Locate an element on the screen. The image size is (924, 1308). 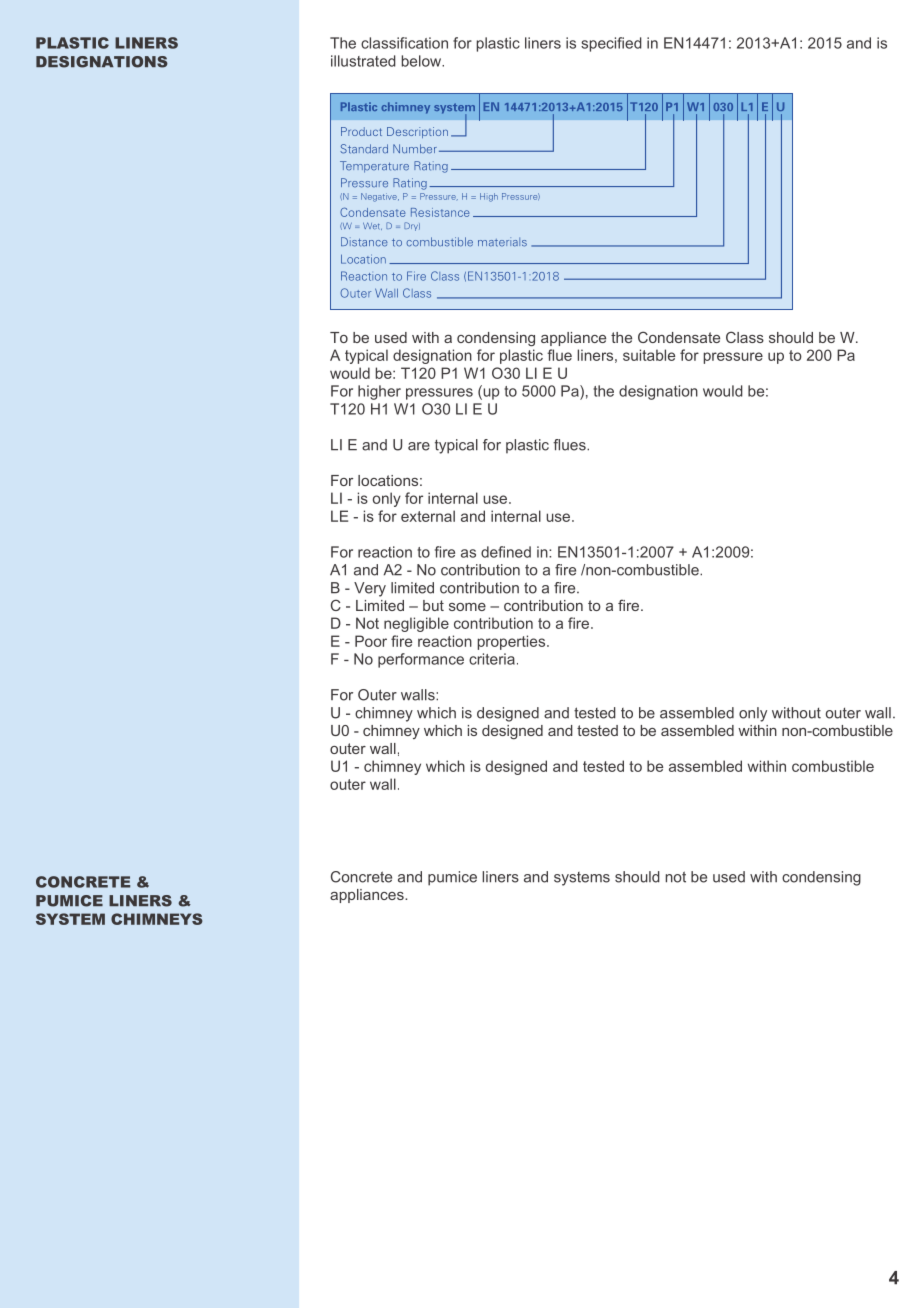
materials is located at coordinates (502, 242).
